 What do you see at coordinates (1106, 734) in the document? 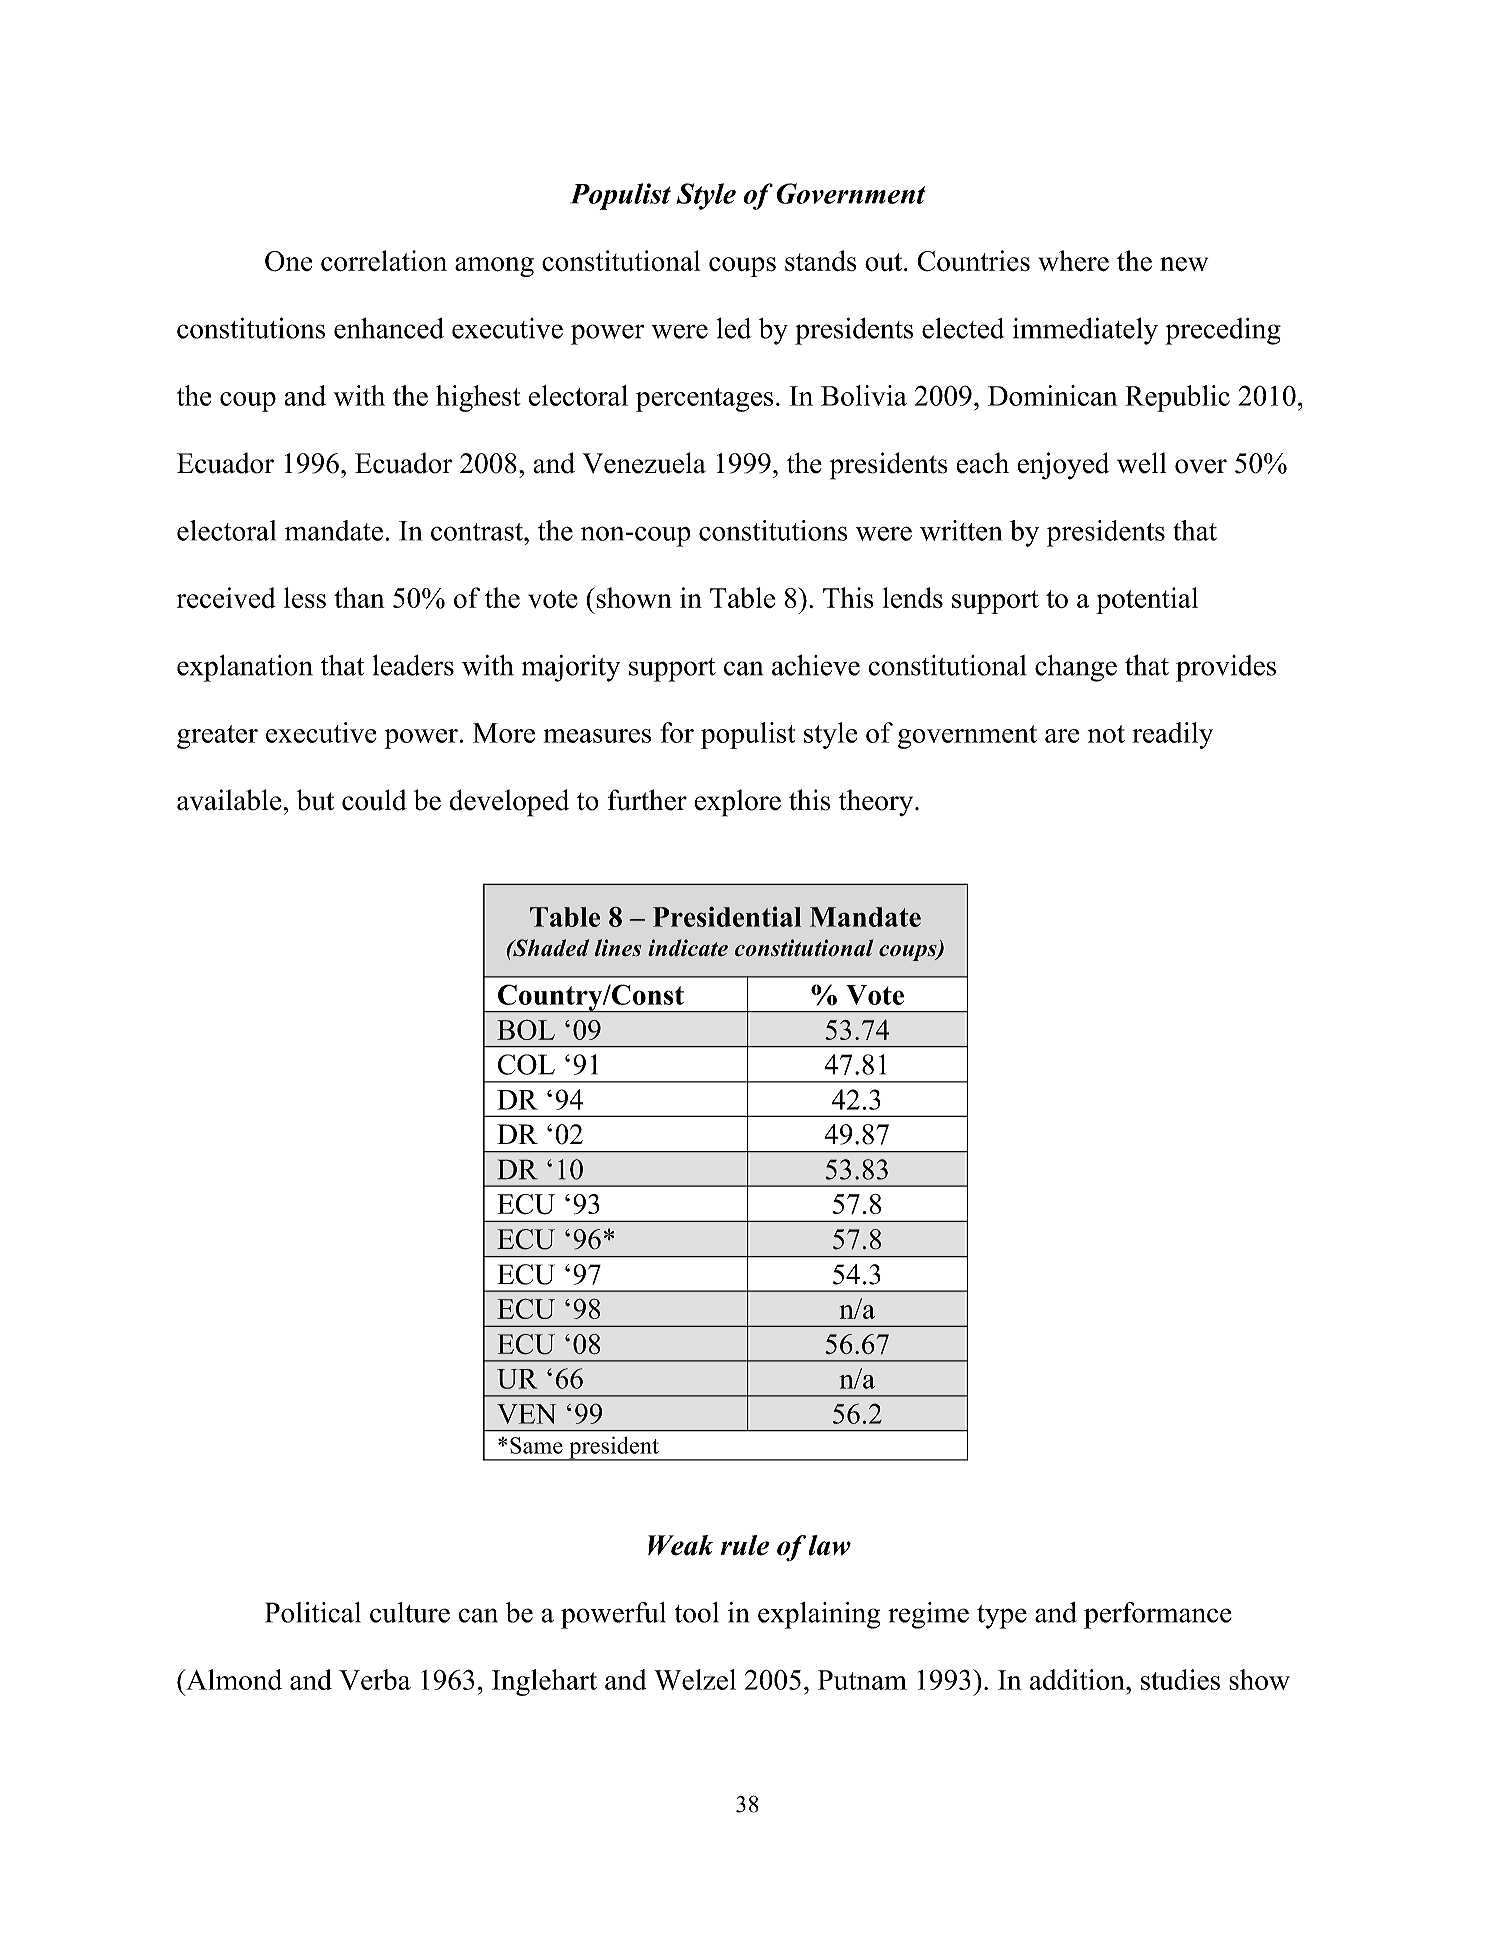
I see `not` at bounding box center [1106, 734].
